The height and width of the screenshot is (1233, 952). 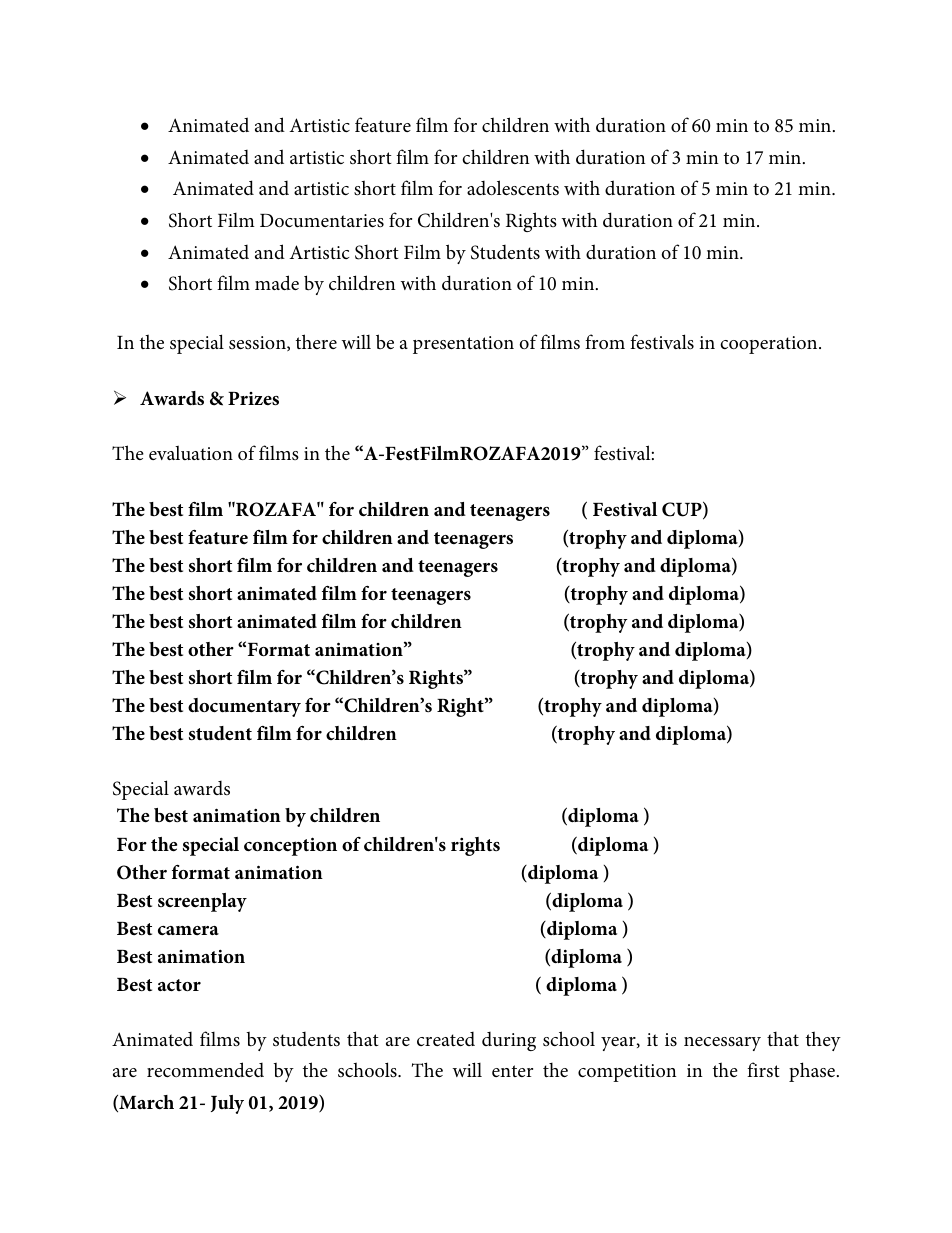 I want to click on enter, so click(x=512, y=1071).
